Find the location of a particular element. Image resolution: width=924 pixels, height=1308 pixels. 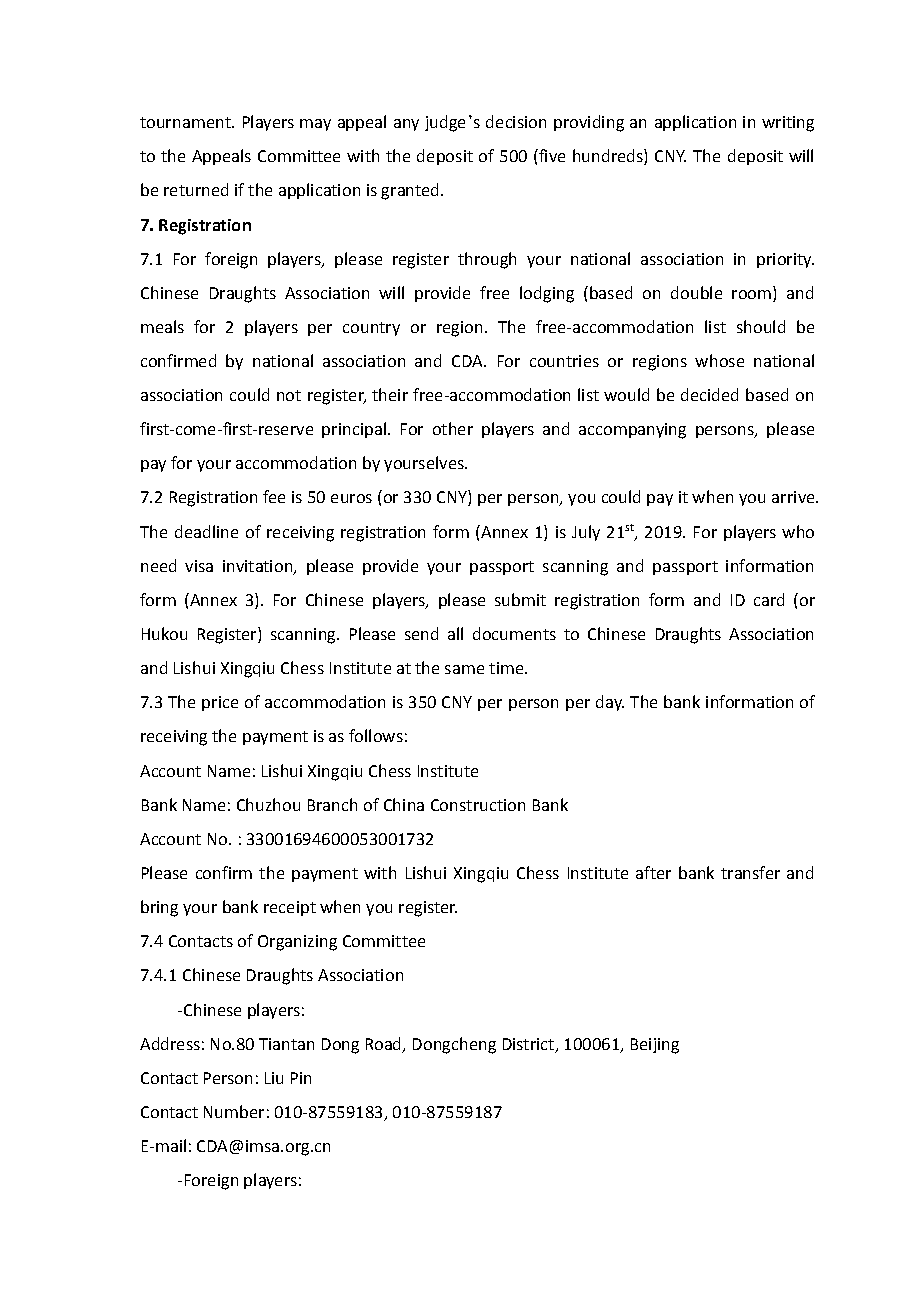

writing is located at coordinates (788, 124).
